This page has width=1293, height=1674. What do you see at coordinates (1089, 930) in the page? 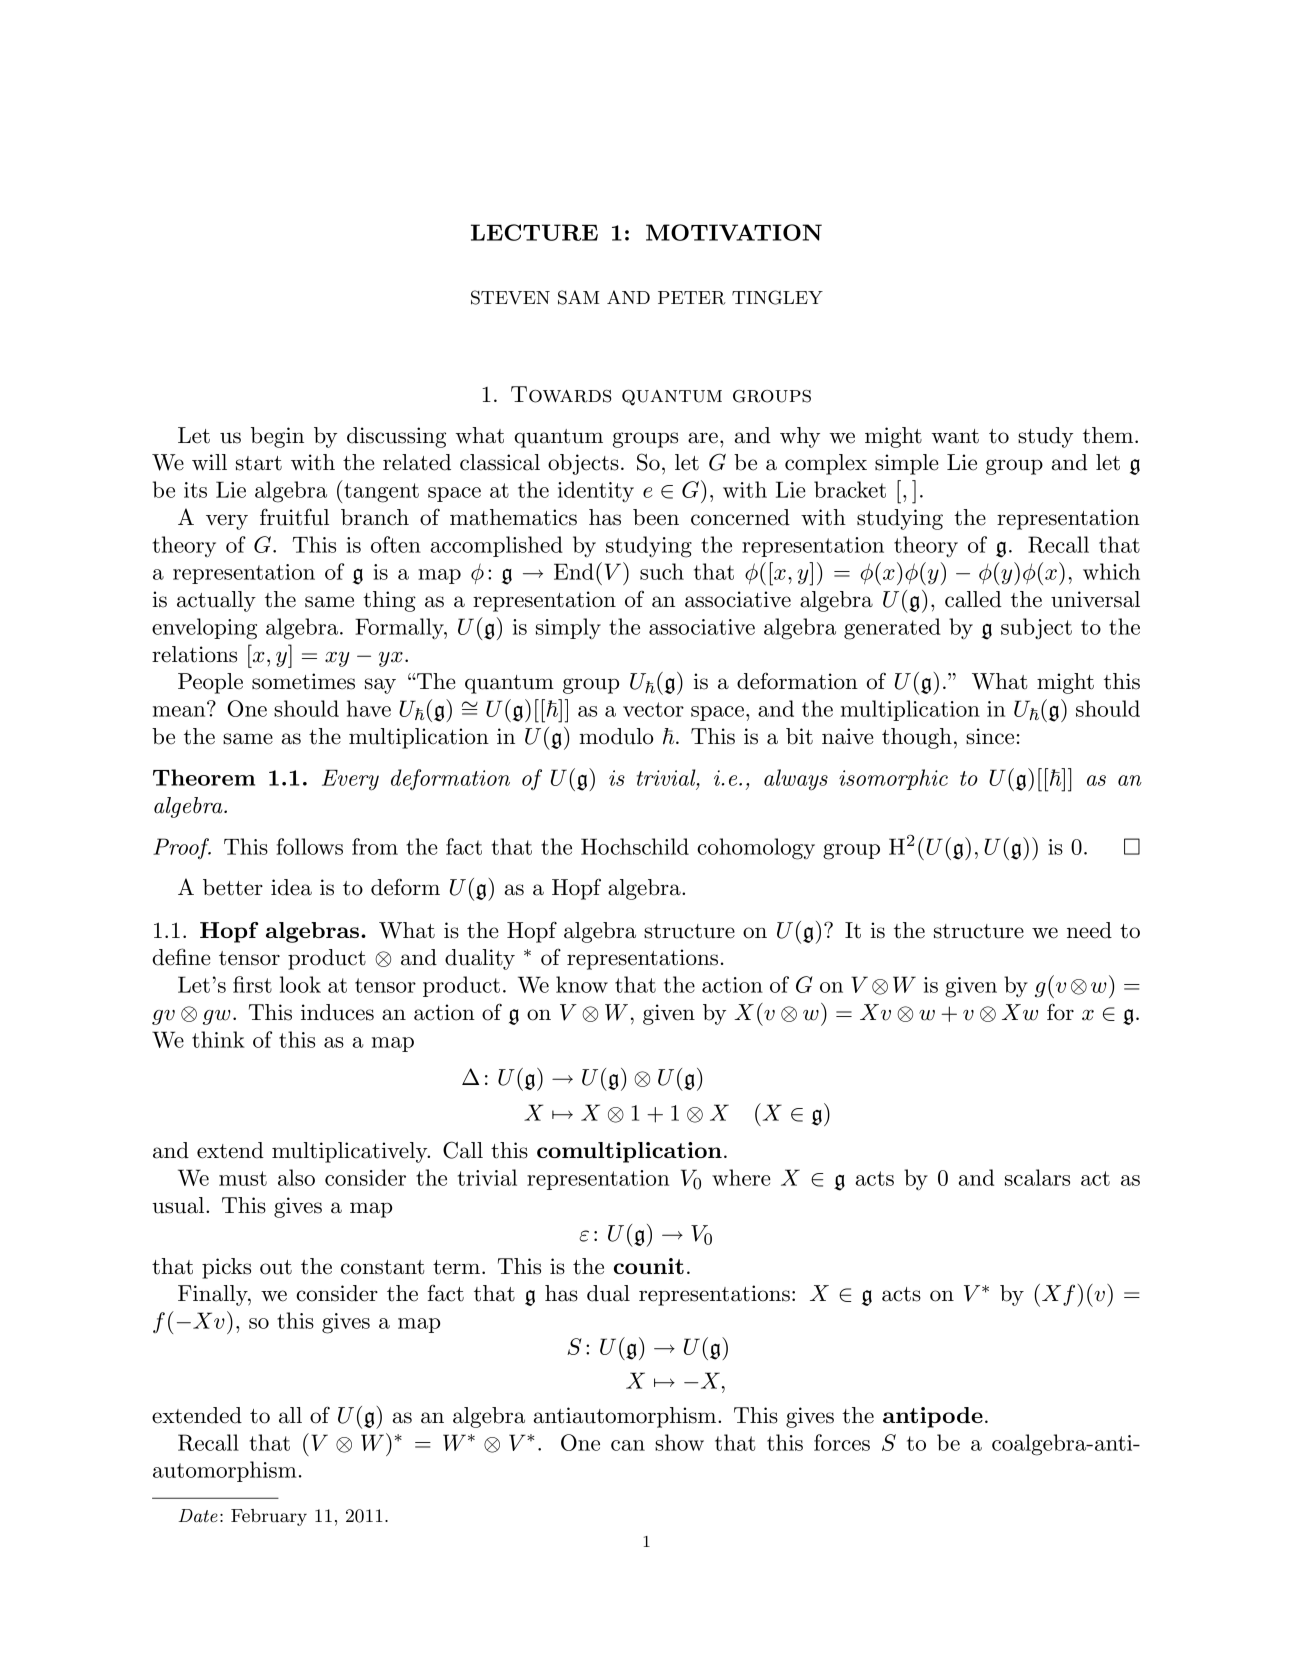
I see `need` at bounding box center [1089, 930].
